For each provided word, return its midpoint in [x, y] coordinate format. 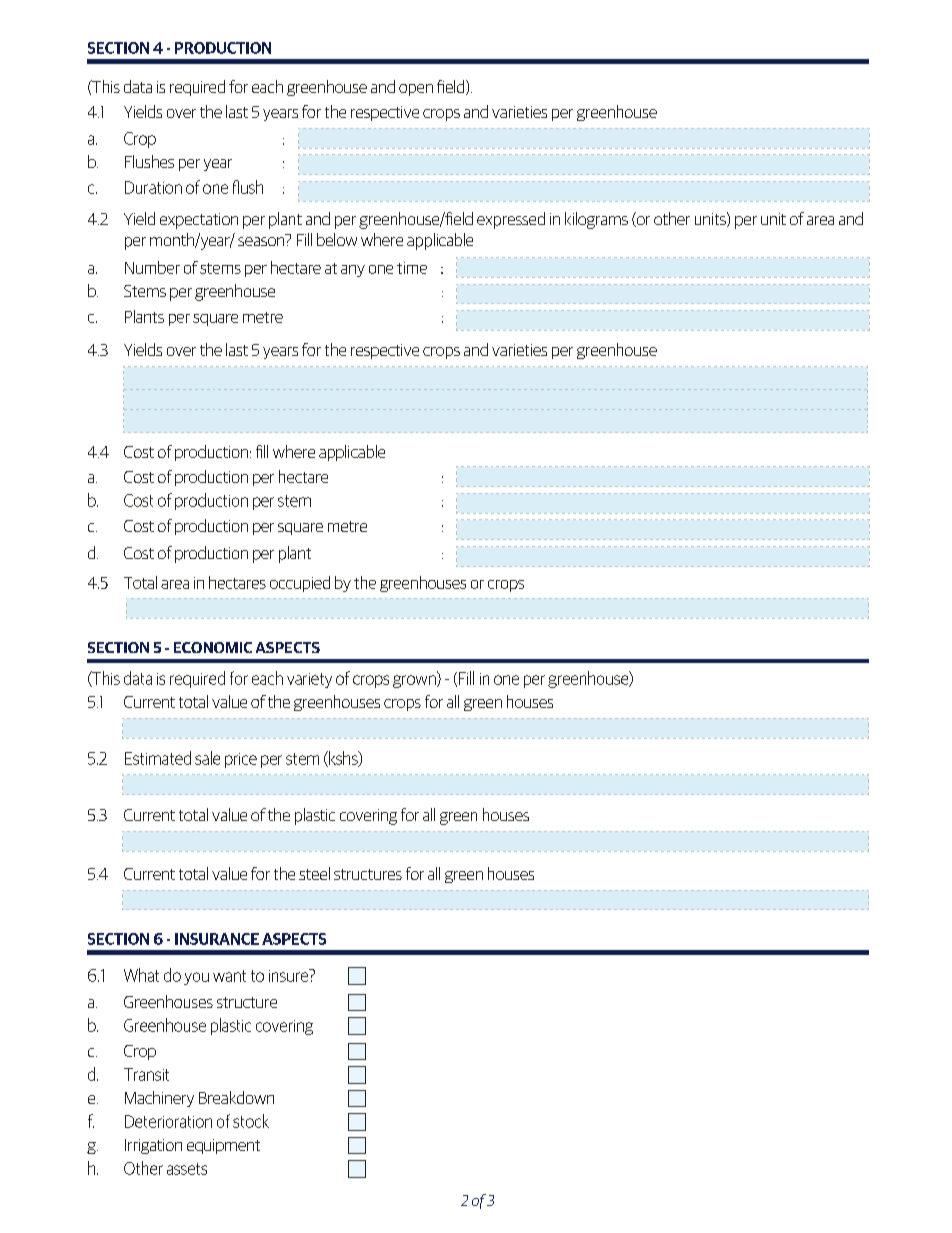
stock [251, 1121]
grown [415, 681]
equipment [223, 1146]
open [416, 90]
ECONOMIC [213, 647]
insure [290, 975]
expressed [511, 220]
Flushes [149, 161]
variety [309, 680]
